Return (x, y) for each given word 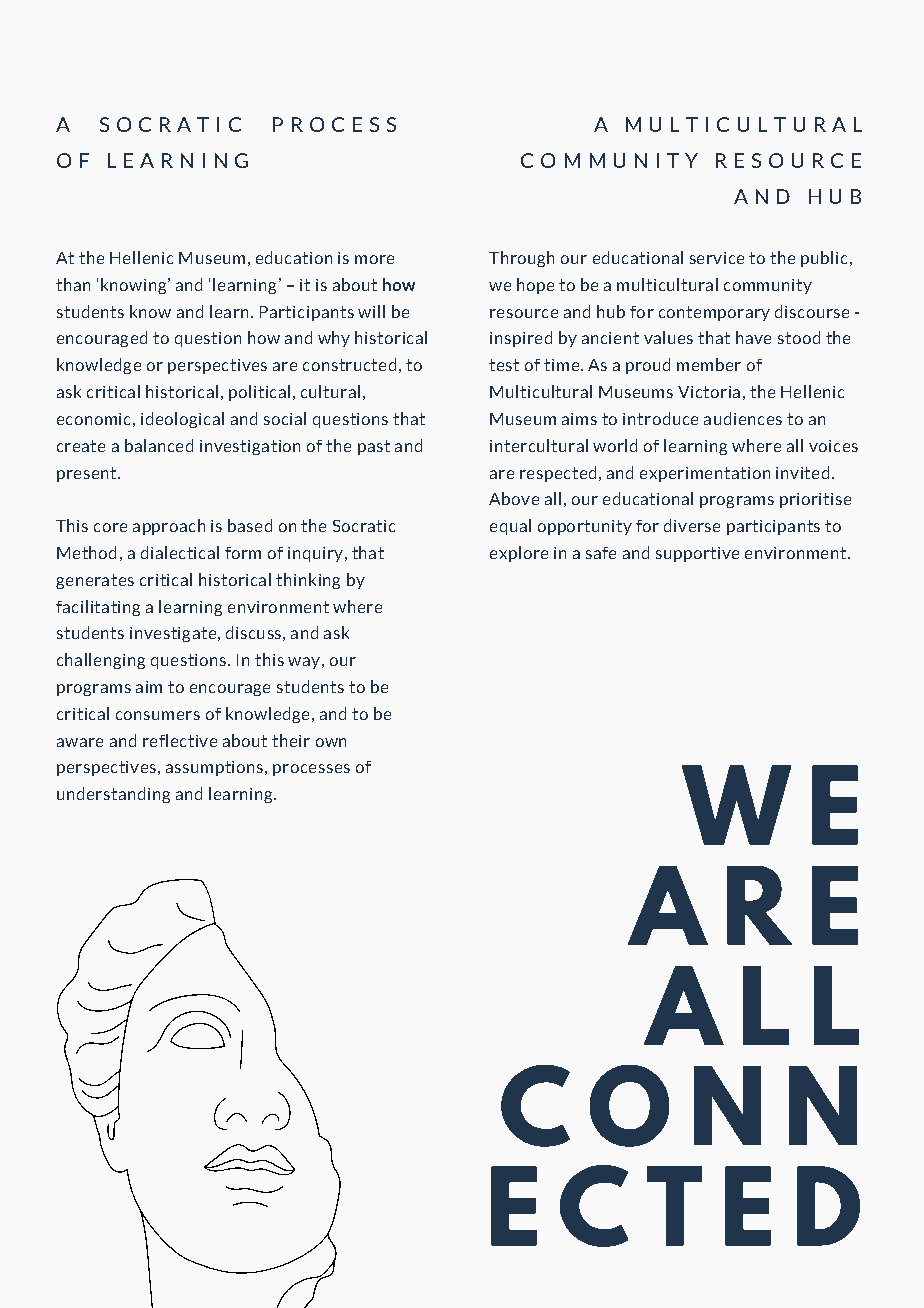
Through (521, 259)
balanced (159, 445)
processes (311, 770)
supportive (697, 554)
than (73, 284)
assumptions (216, 768)
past (374, 447)
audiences (743, 418)
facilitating (98, 608)
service (717, 258)
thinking (308, 581)
